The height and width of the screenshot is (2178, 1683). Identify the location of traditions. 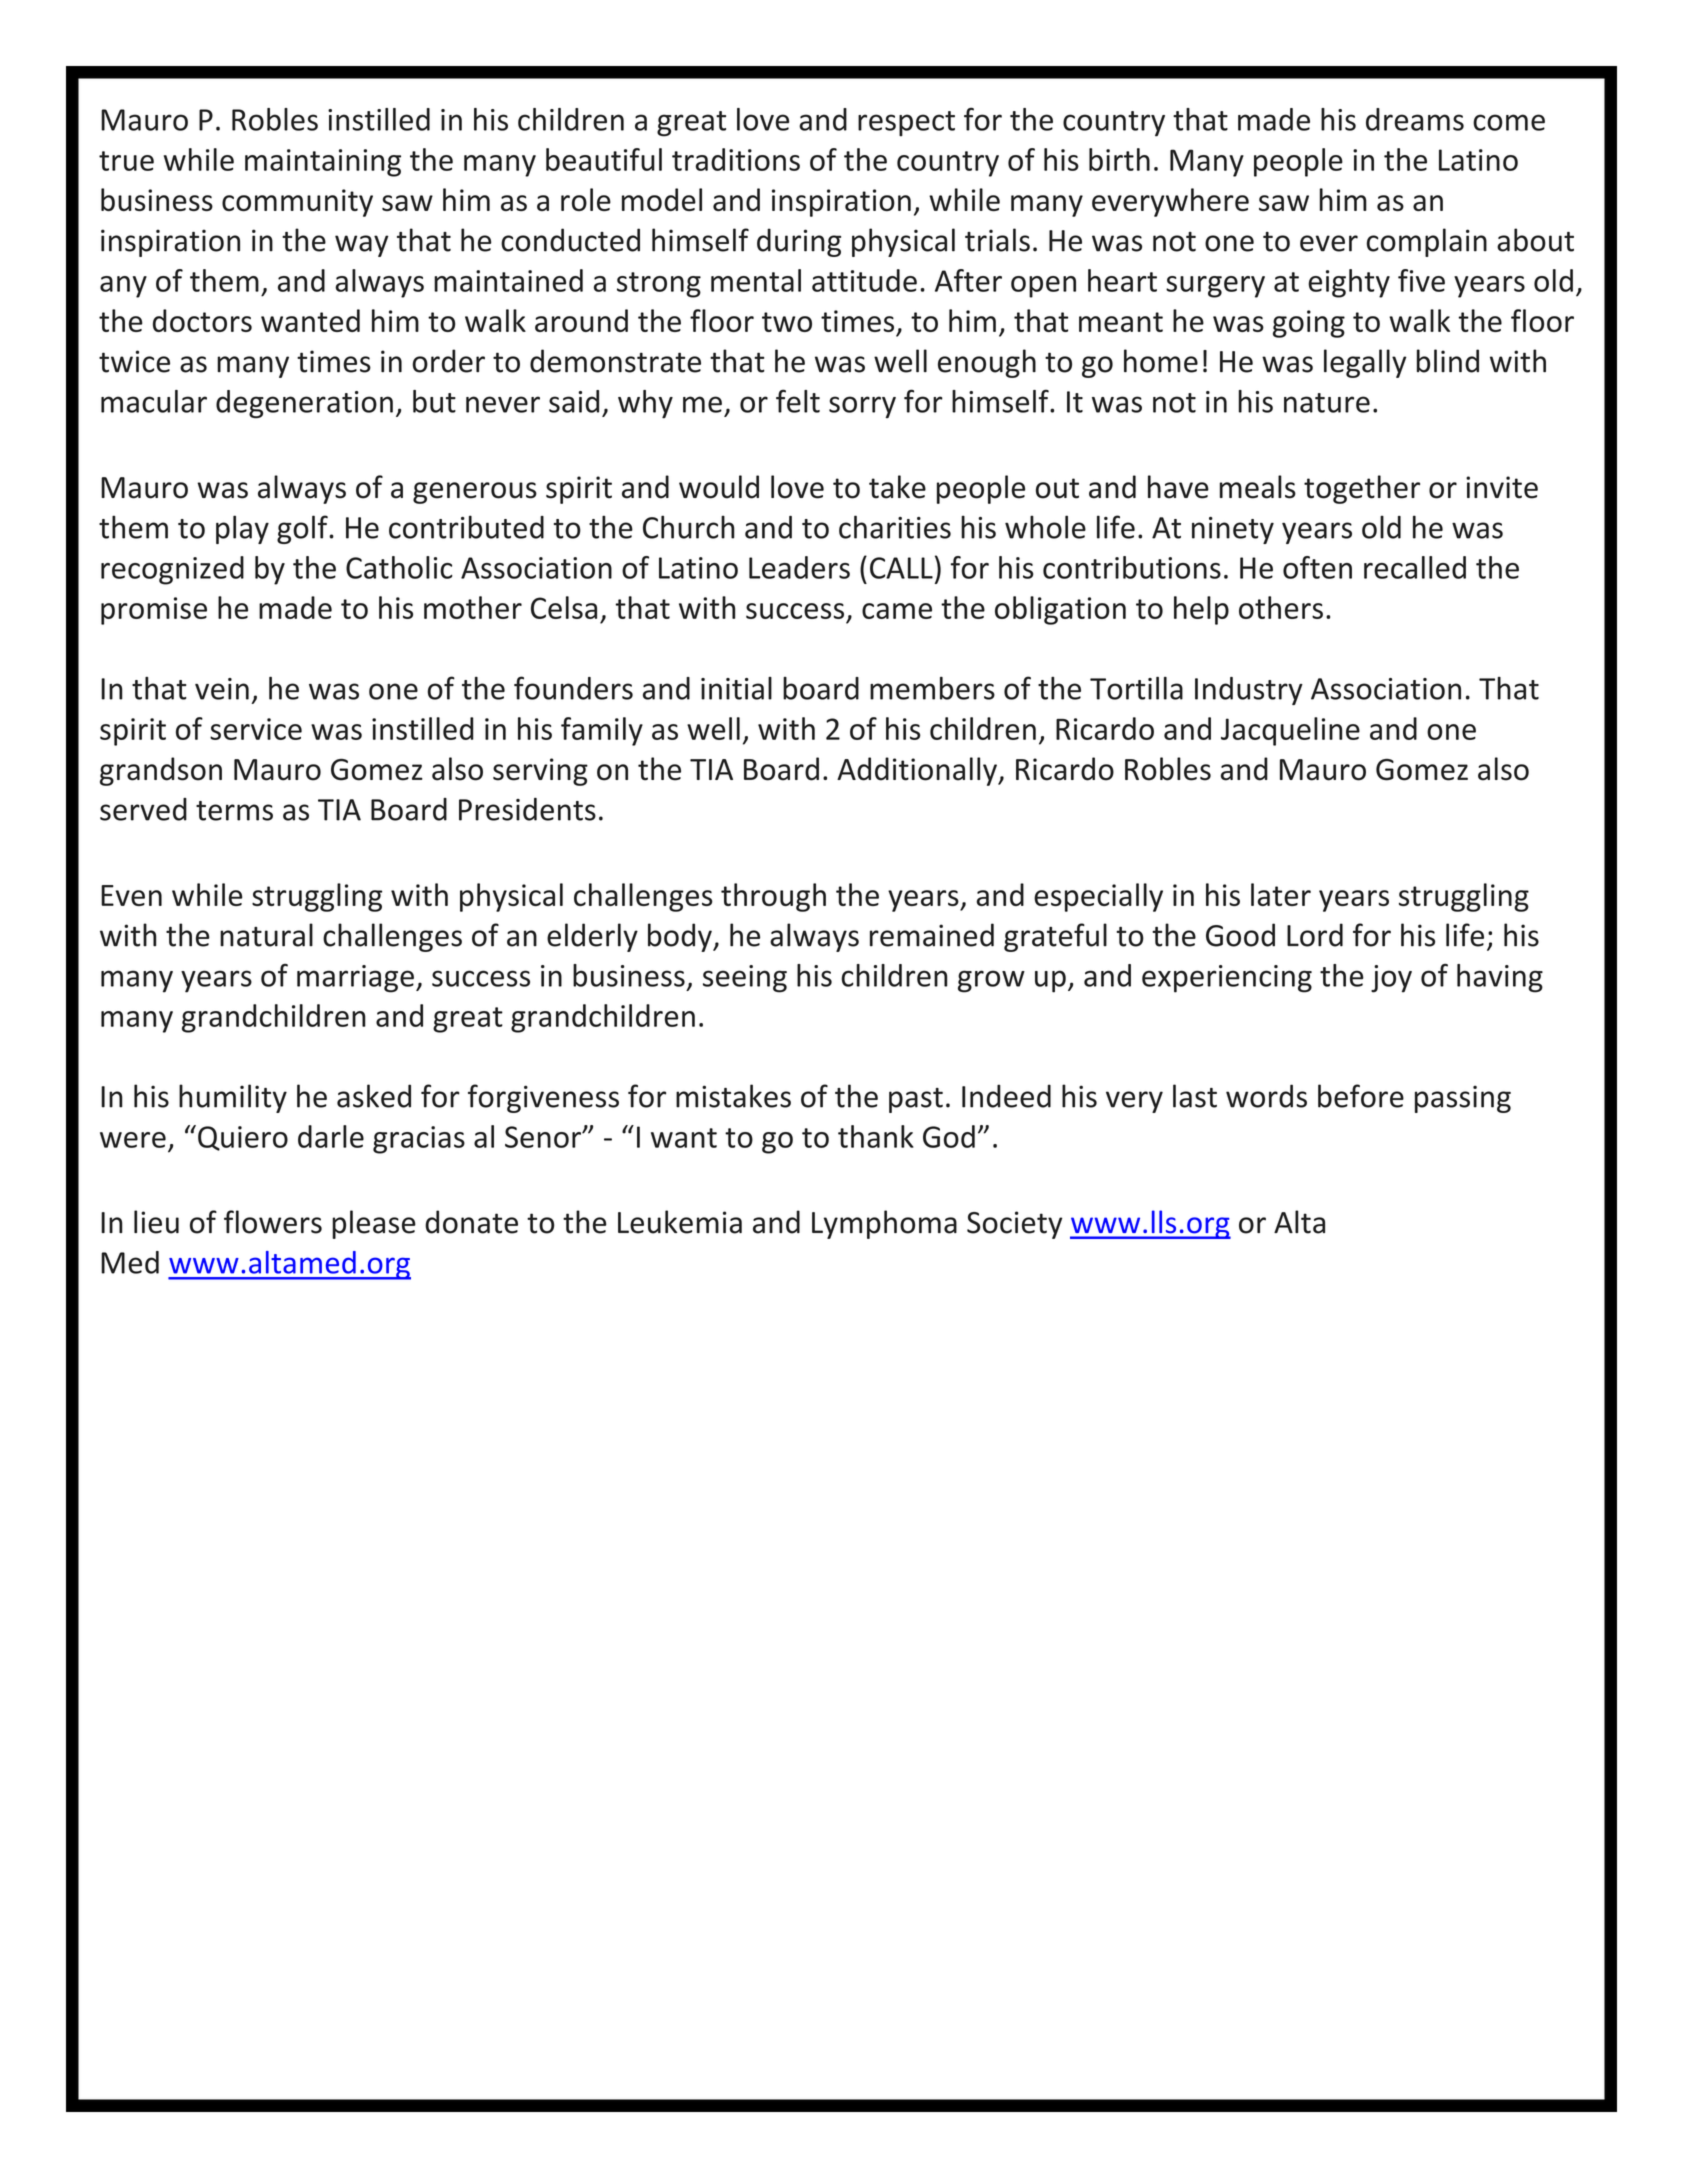
(736, 159).
